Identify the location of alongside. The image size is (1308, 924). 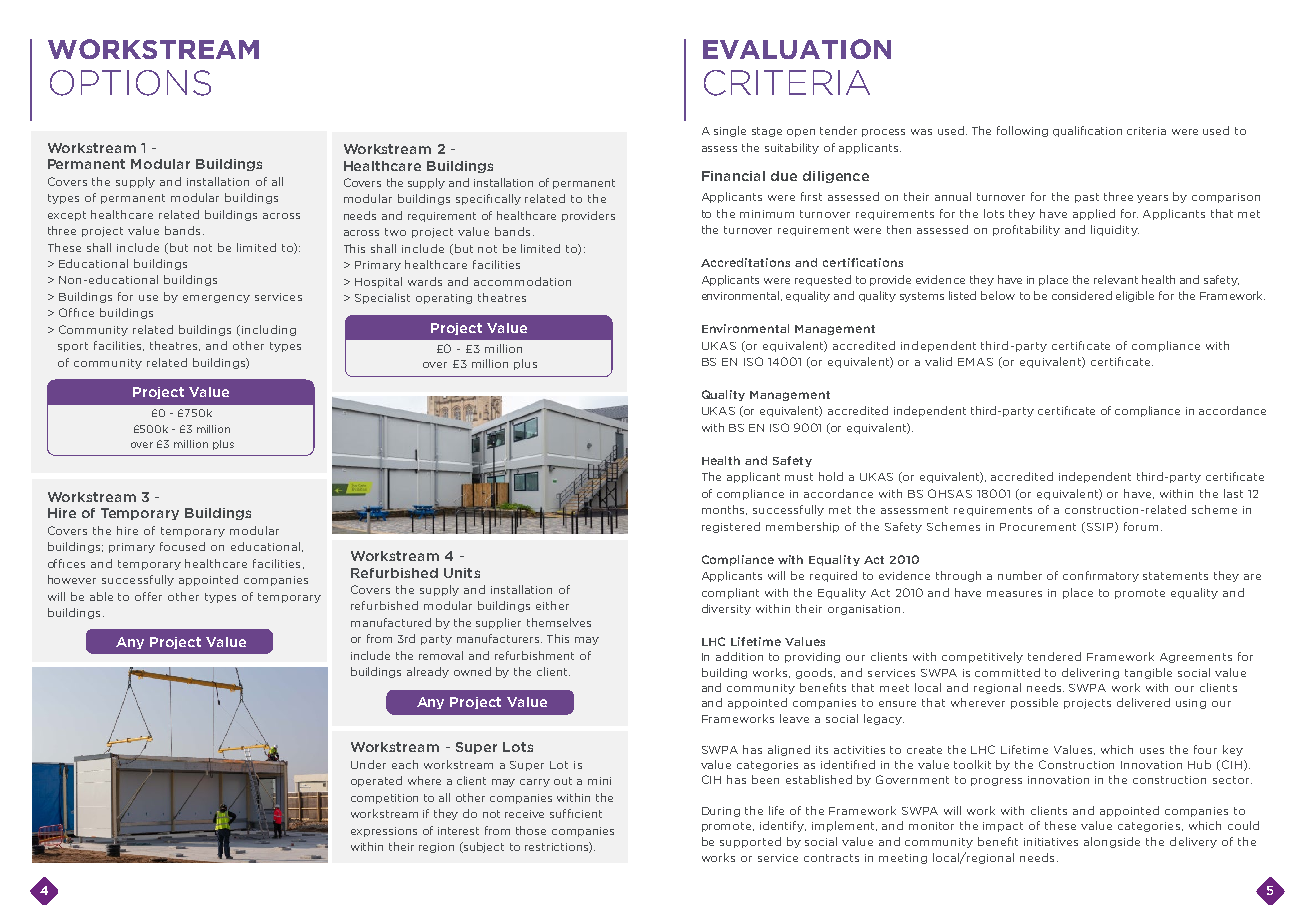
(1112, 842).
